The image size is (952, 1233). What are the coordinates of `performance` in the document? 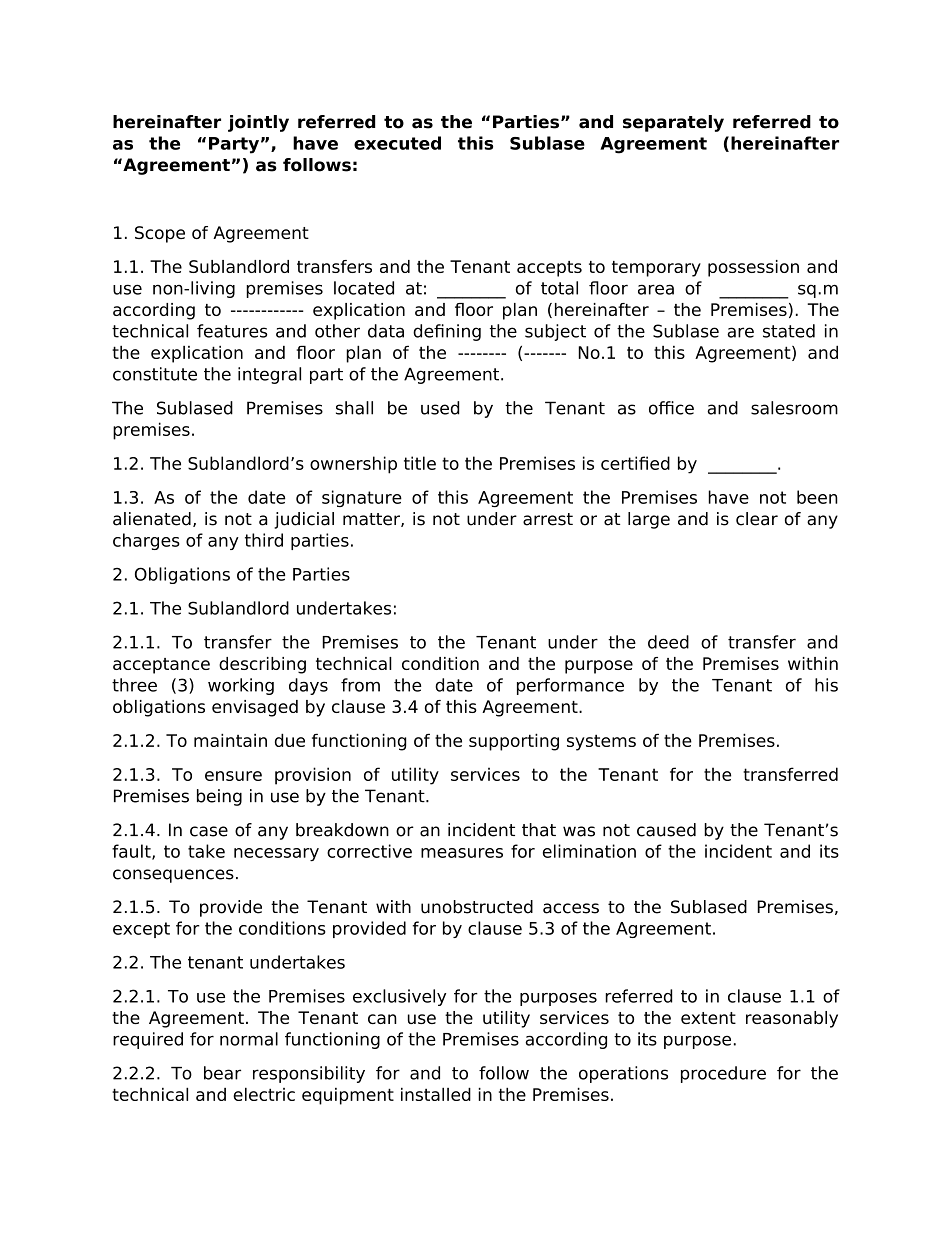 It's located at (570, 686).
